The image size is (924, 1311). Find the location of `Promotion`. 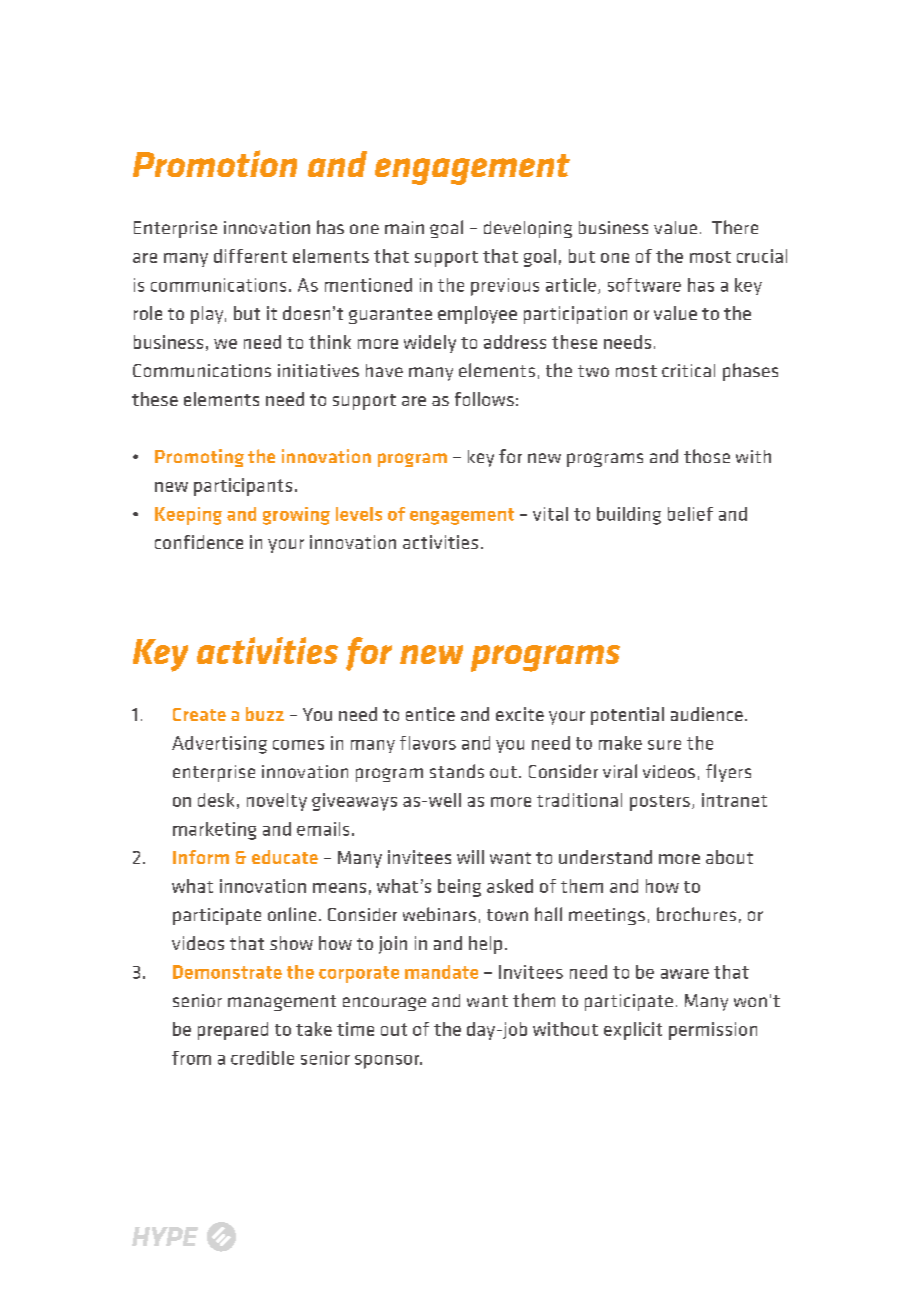

Promotion is located at coordinates (215, 163).
